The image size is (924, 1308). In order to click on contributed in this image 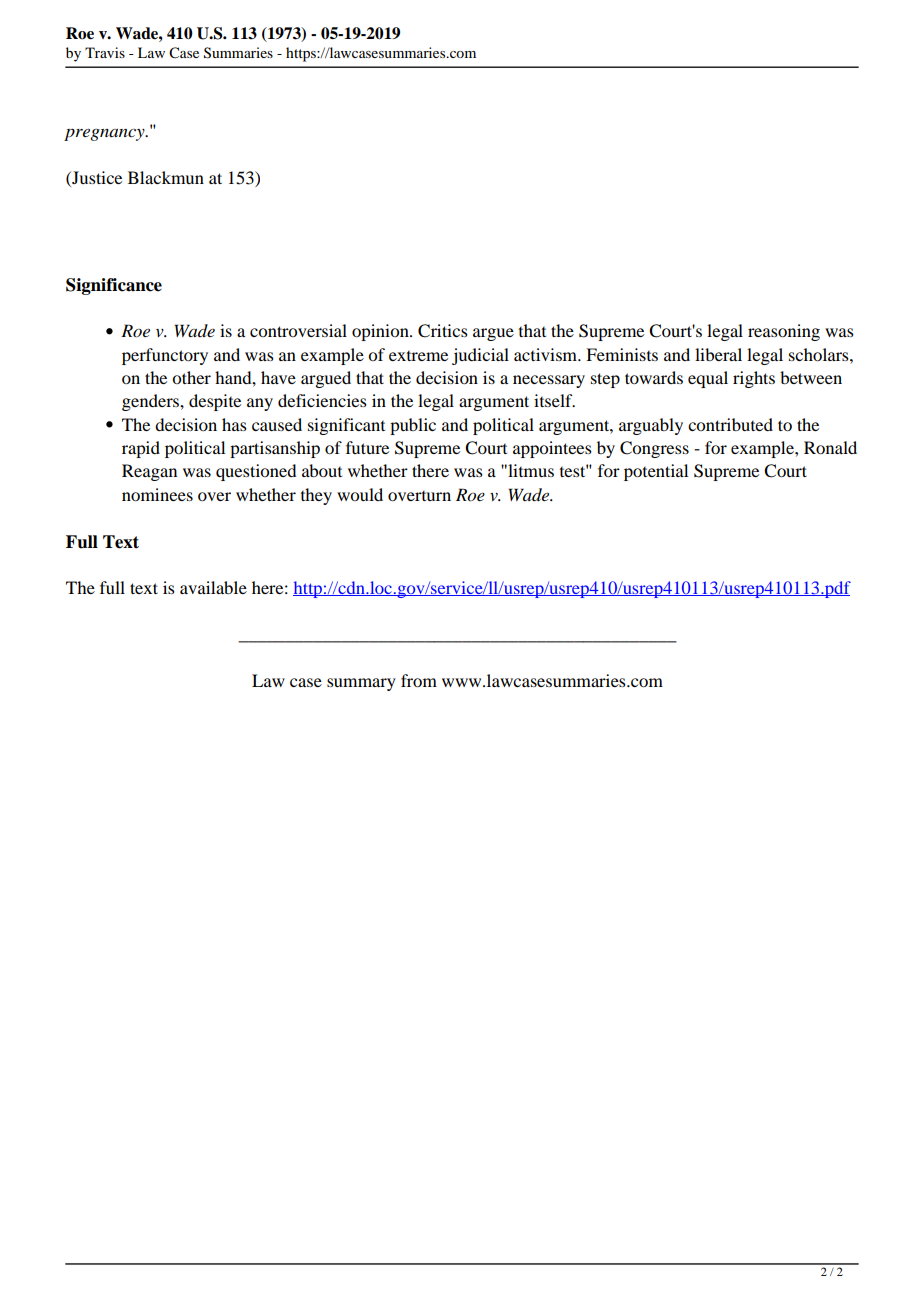, I will do `click(730, 424)`.
